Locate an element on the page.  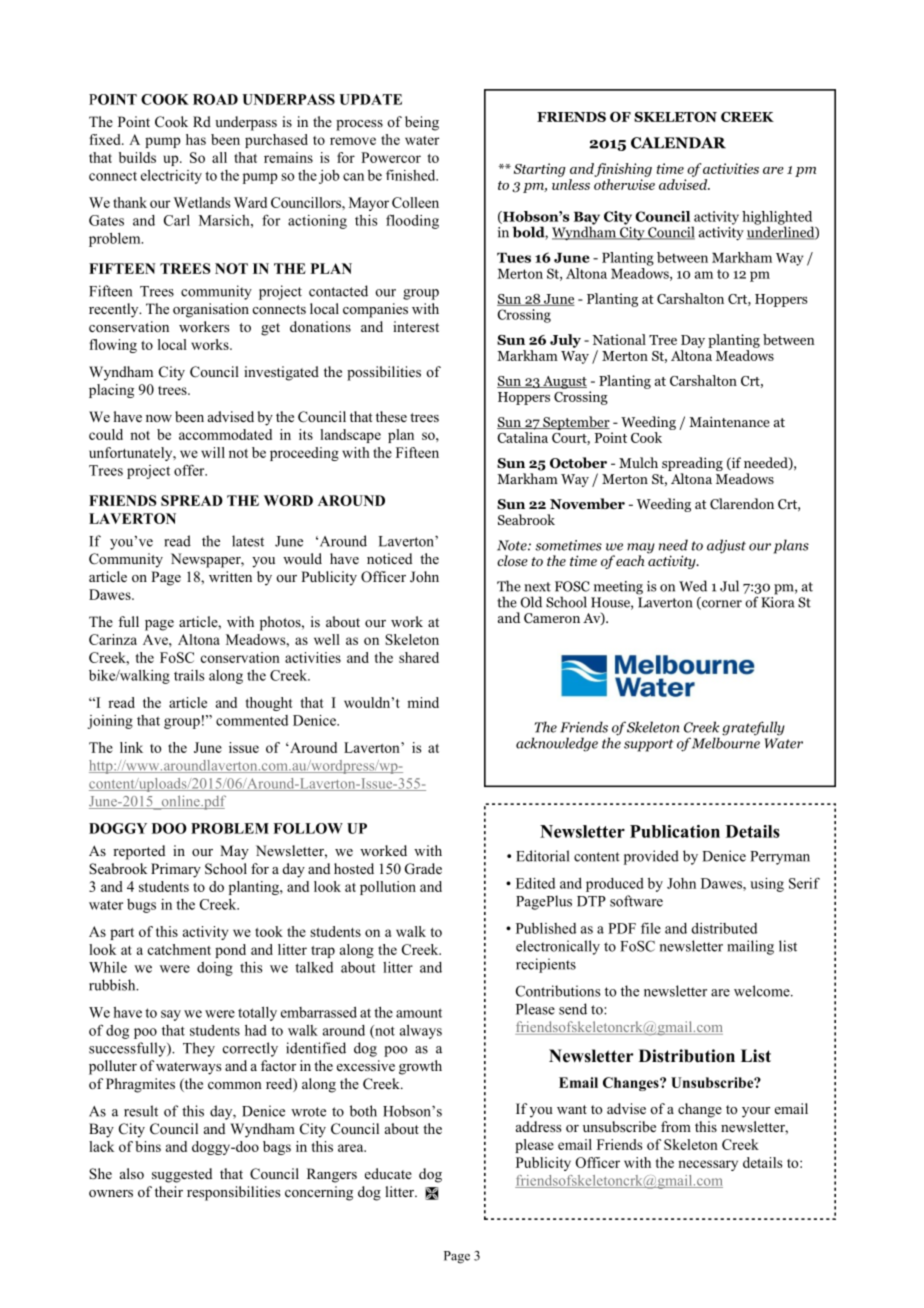
finishing is located at coordinates (623, 170).
